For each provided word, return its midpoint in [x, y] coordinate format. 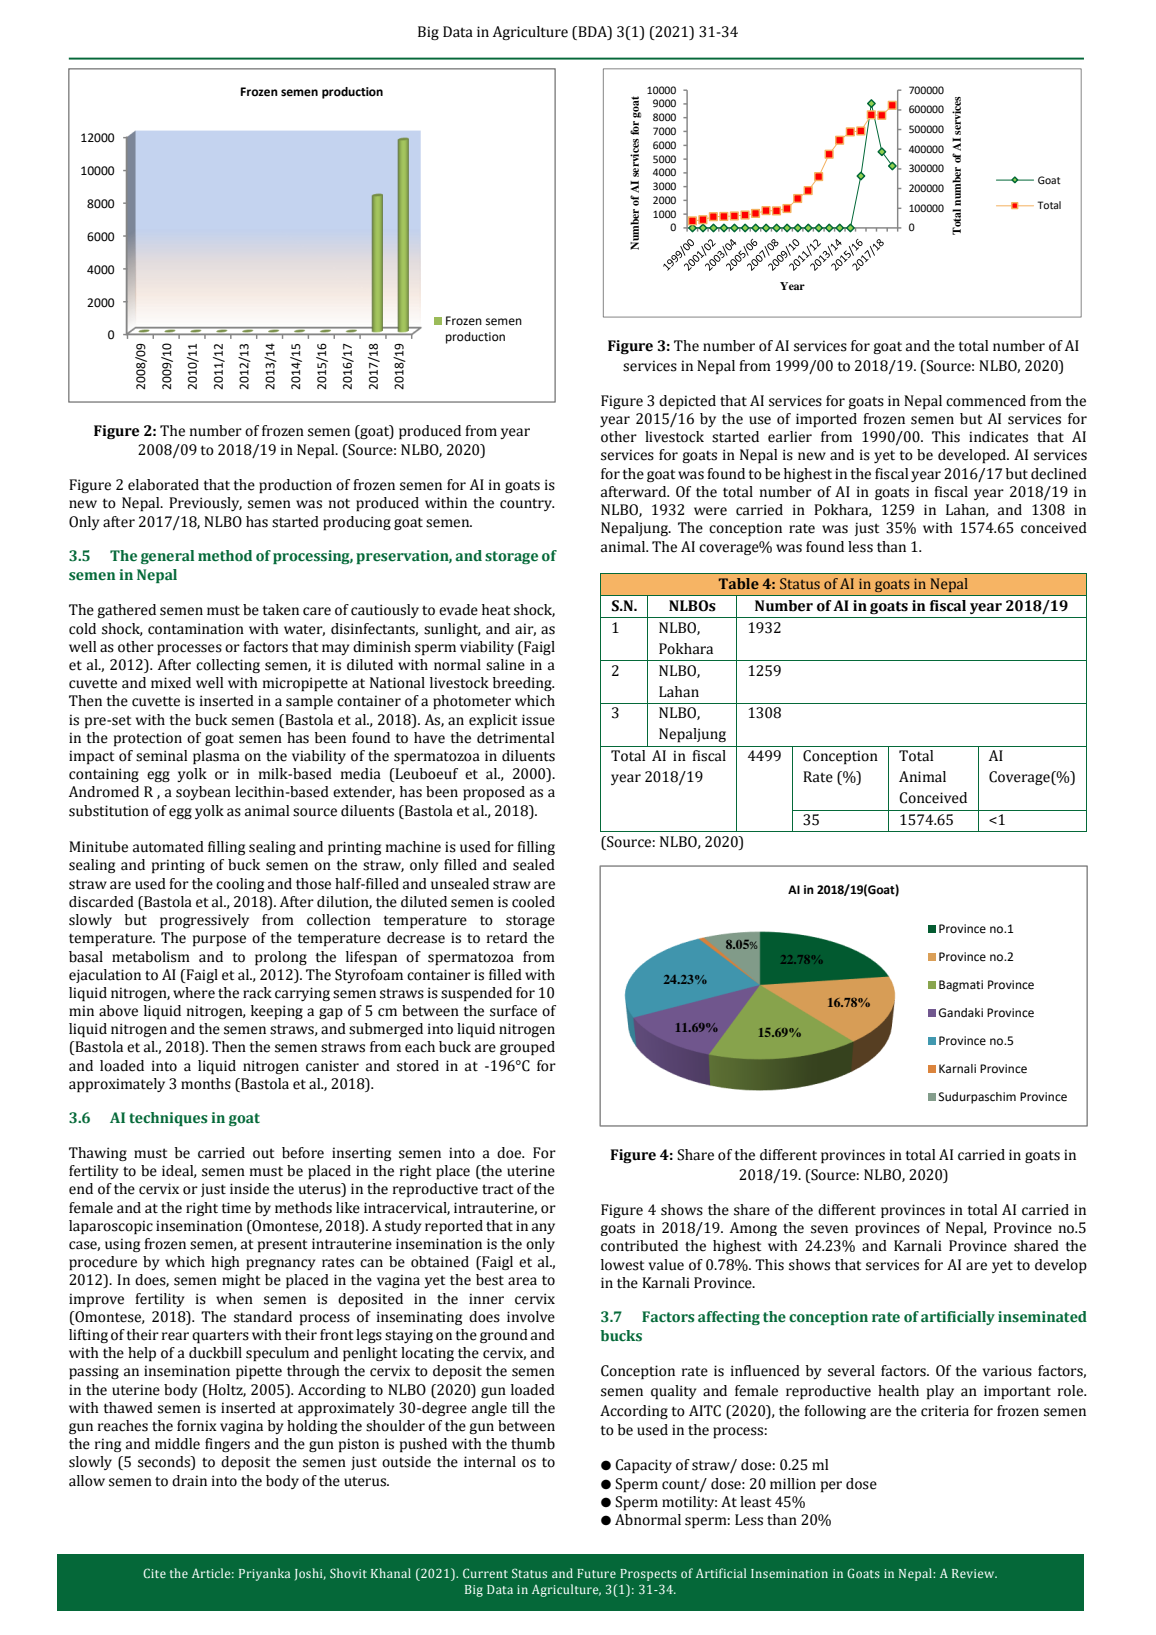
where [194, 993]
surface [513, 1011]
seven [829, 1229]
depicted [687, 402]
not [339, 503]
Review [974, 1573]
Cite [154, 1573]
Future [596, 1573]
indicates [998, 437]
